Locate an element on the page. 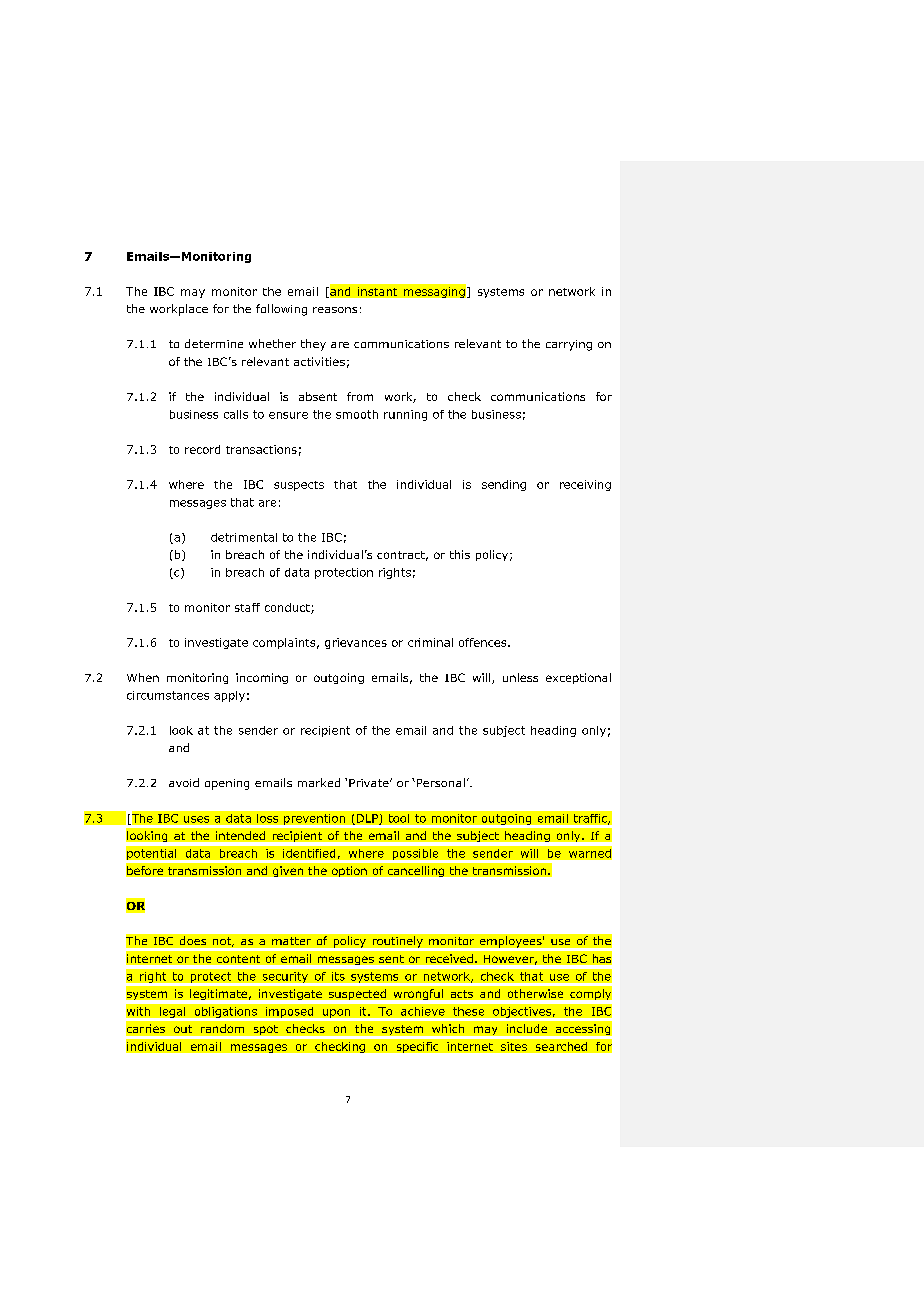  suspected is located at coordinates (357, 994).
